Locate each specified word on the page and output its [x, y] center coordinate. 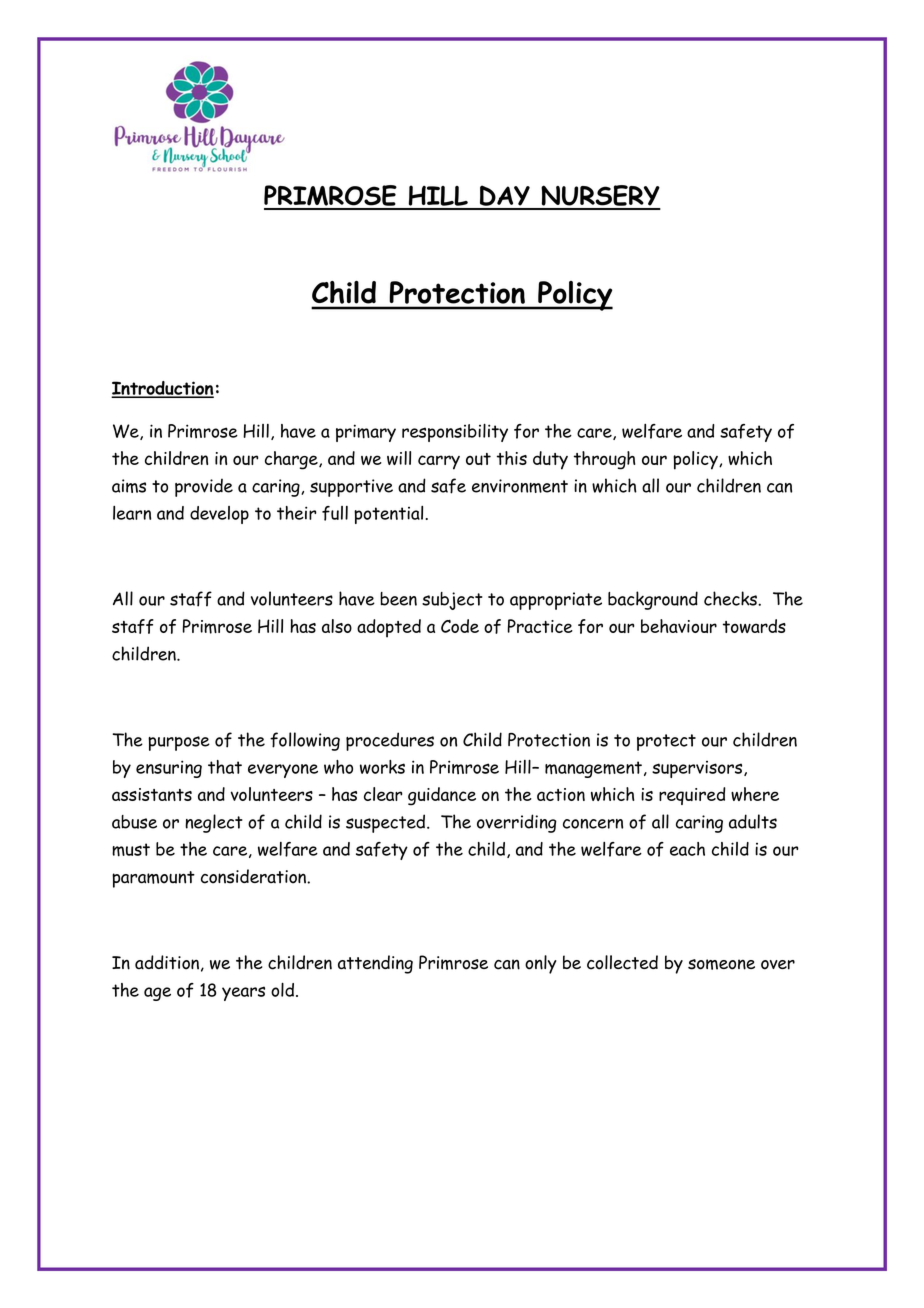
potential [388, 515]
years [243, 993]
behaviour [679, 626]
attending [375, 964]
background [653, 600]
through [604, 460]
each [687, 849]
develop [219, 515]
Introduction [163, 389]
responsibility [455, 433]
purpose [179, 743]
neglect [214, 823]
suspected [387, 823]
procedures [390, 741]
